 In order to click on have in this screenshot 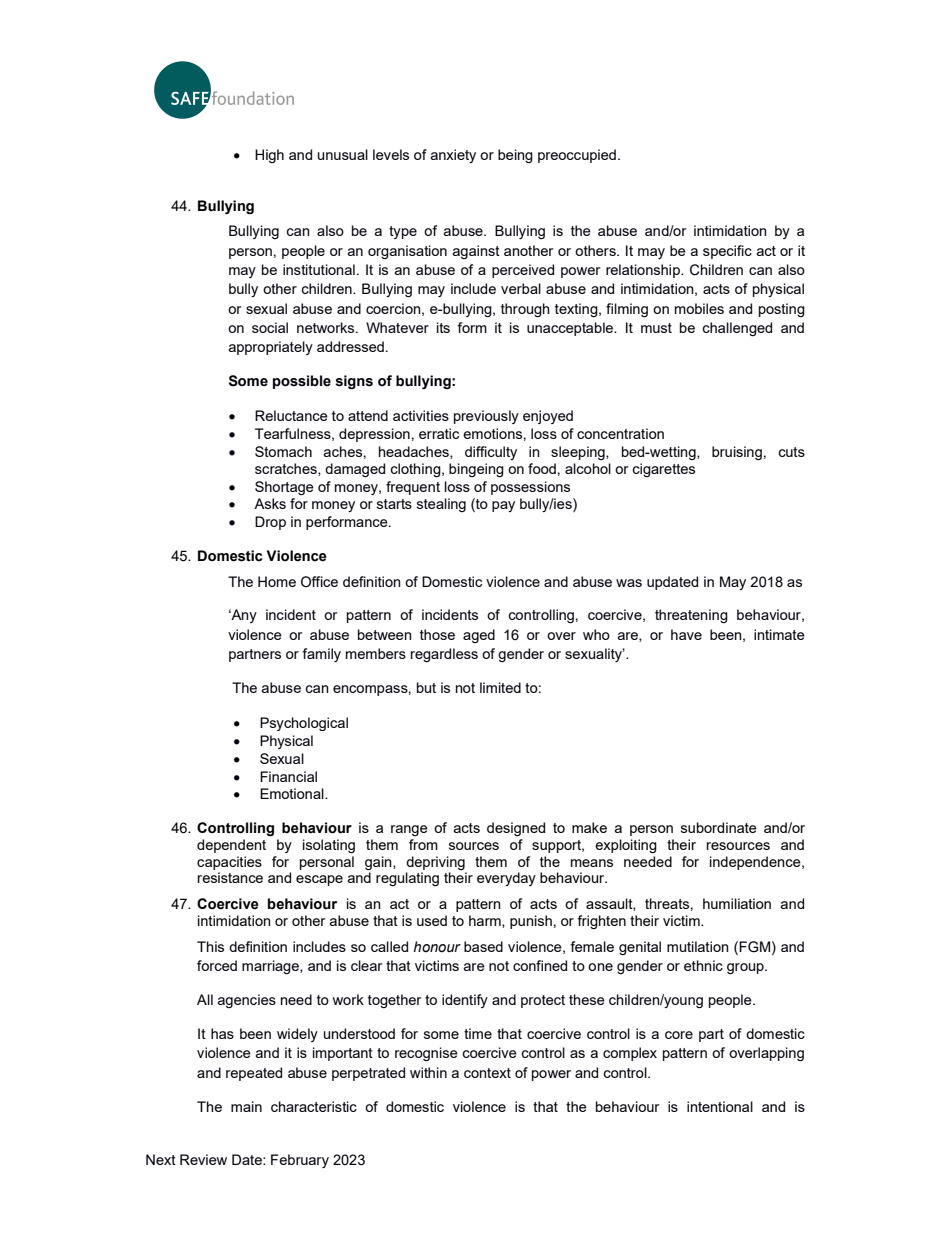, I will do `click(686, 634)`.
